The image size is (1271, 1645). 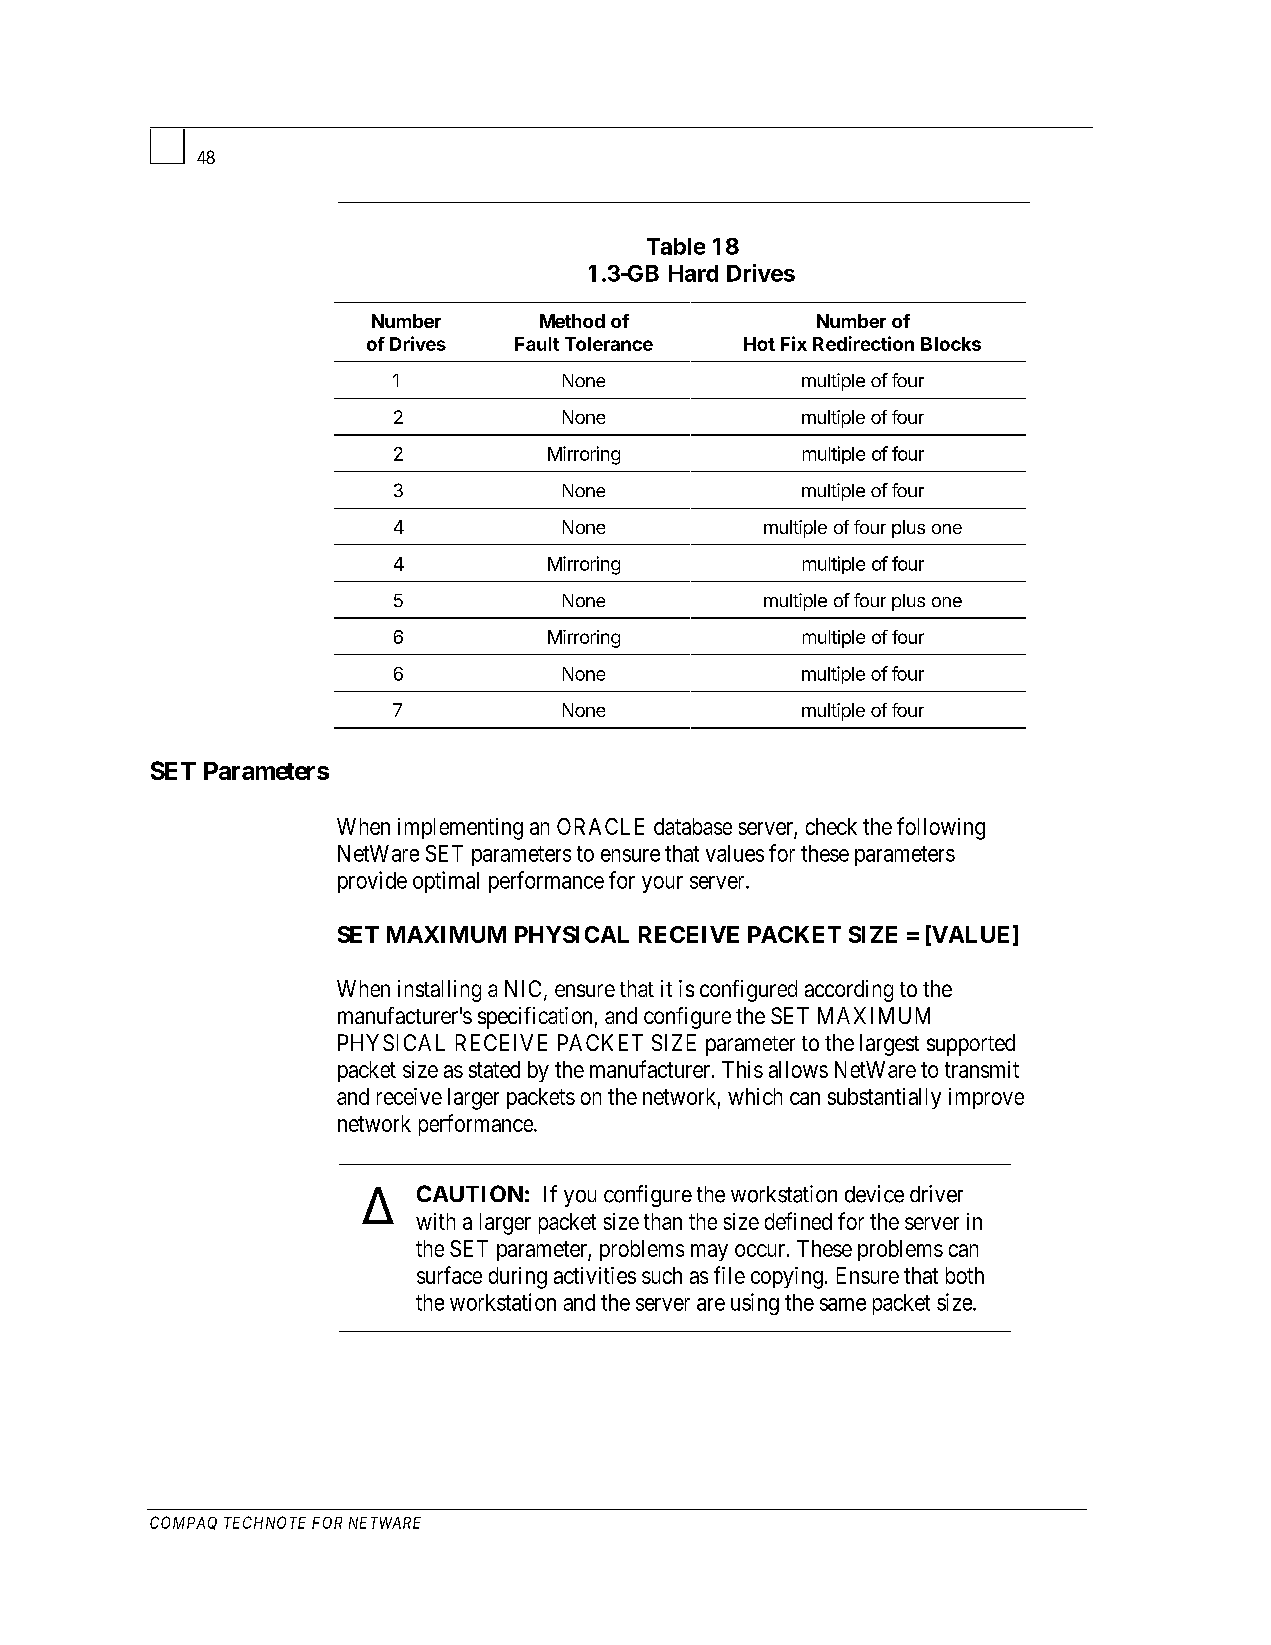 What do you see at coordinates (183, 1523) in the screenshot?
I see `COMPAQ` at bounding box center [183, 1523].
